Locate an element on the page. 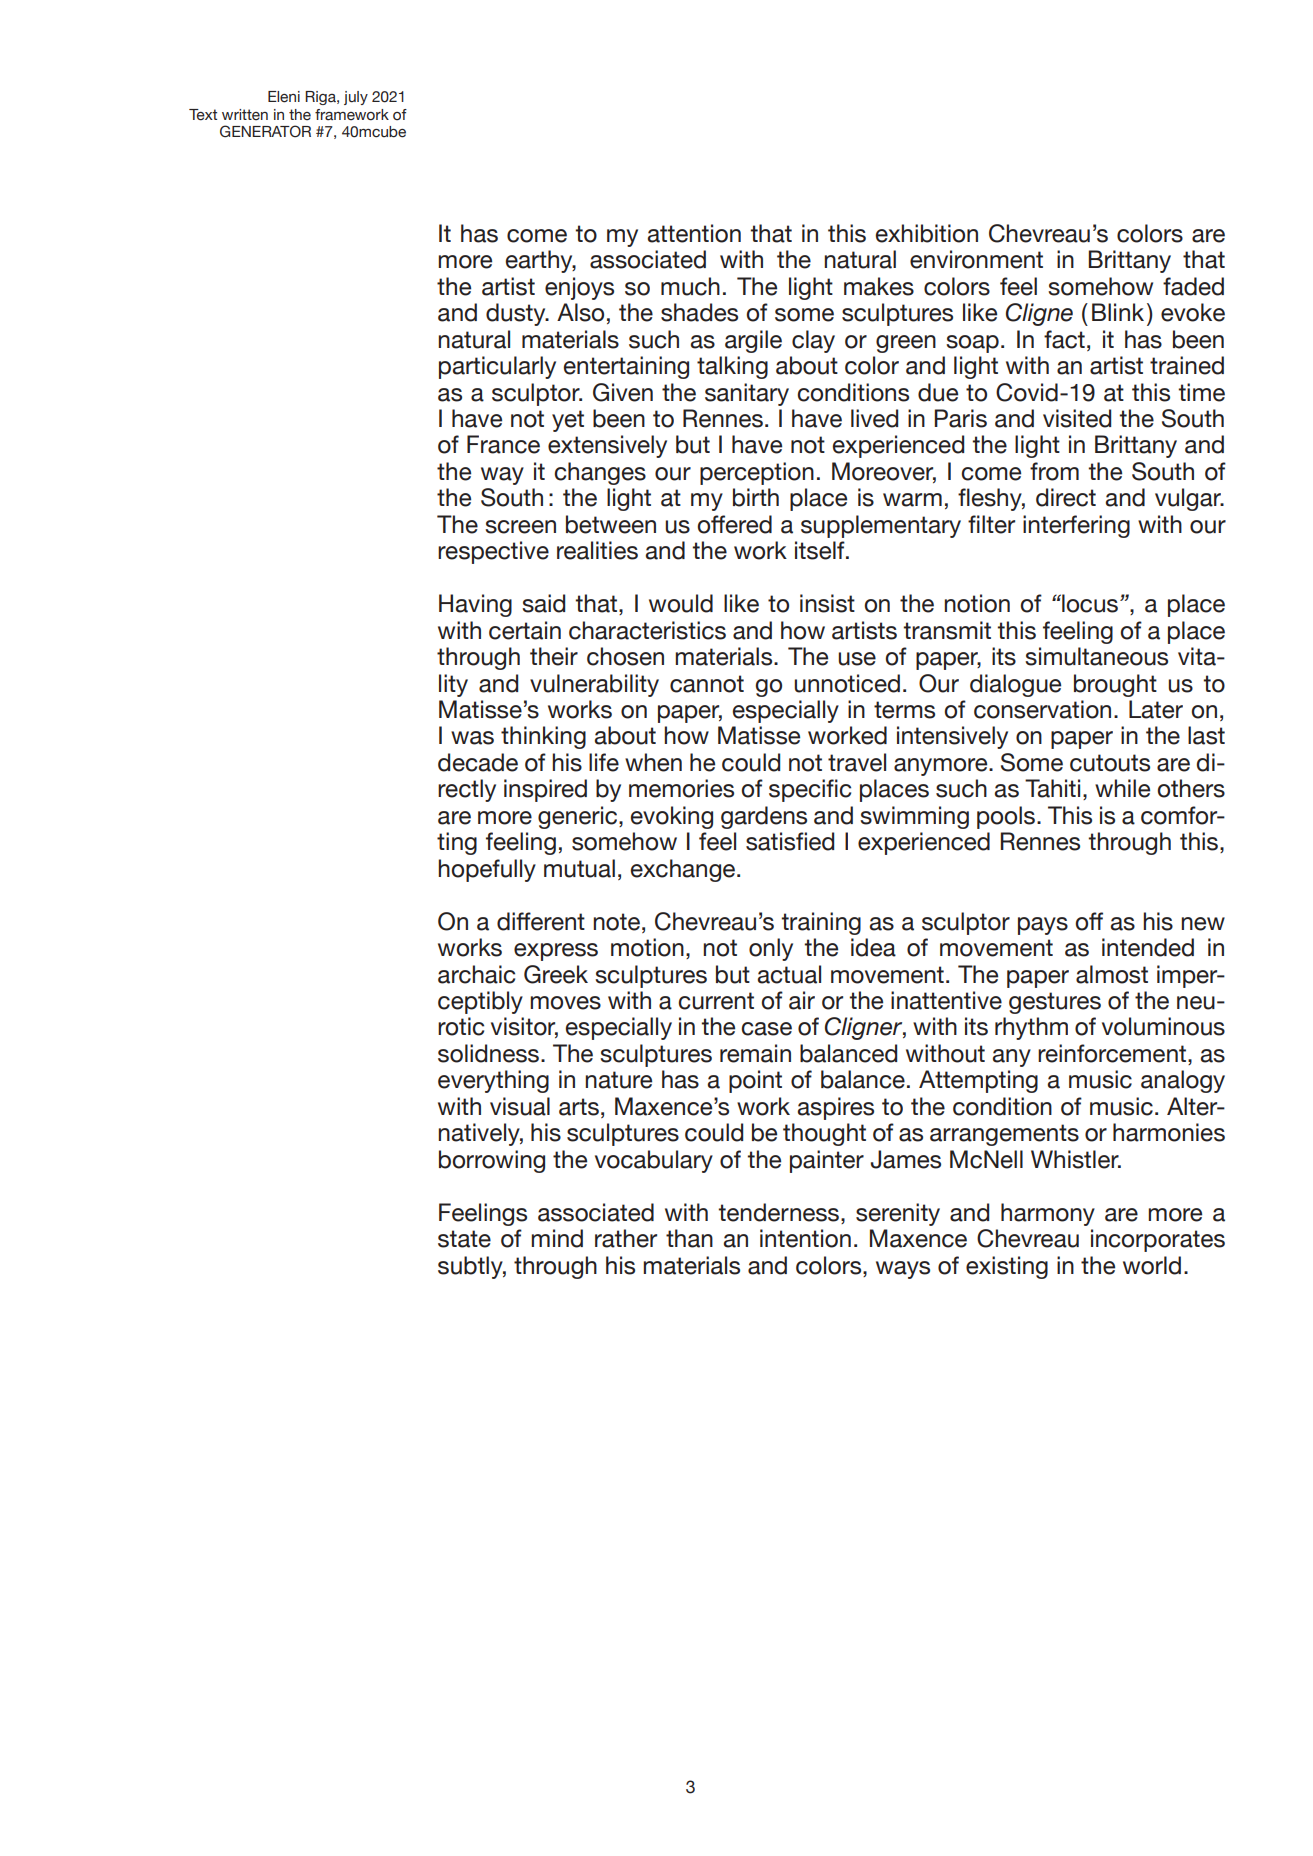 The height and width of the document is (1856, 1313). exhibition is located at coordinates (926, 233).
